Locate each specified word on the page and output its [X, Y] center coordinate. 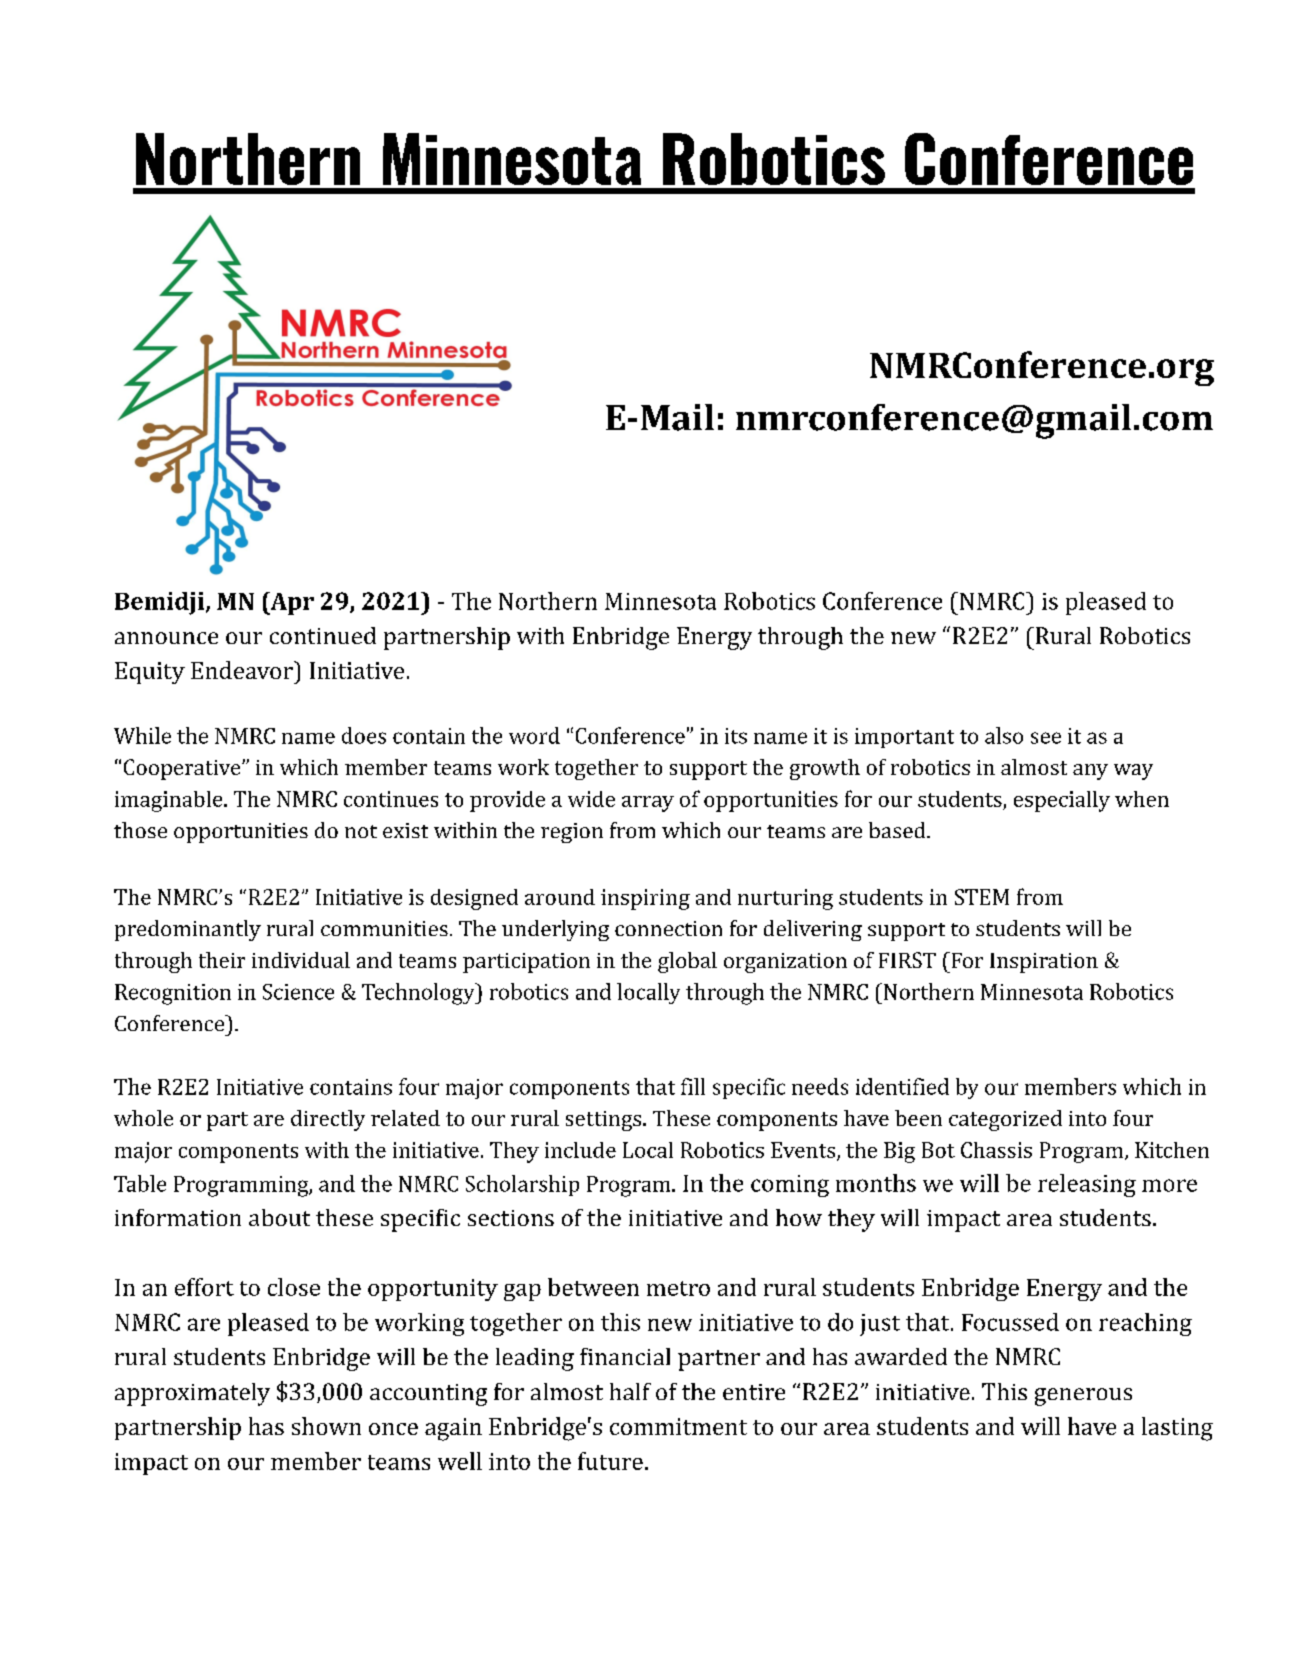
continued [323, 635]
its [736, 736]
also [1004, 735]
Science [298, 992]
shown [326, 1426]
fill [693, 1086]
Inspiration [1044, 963]
